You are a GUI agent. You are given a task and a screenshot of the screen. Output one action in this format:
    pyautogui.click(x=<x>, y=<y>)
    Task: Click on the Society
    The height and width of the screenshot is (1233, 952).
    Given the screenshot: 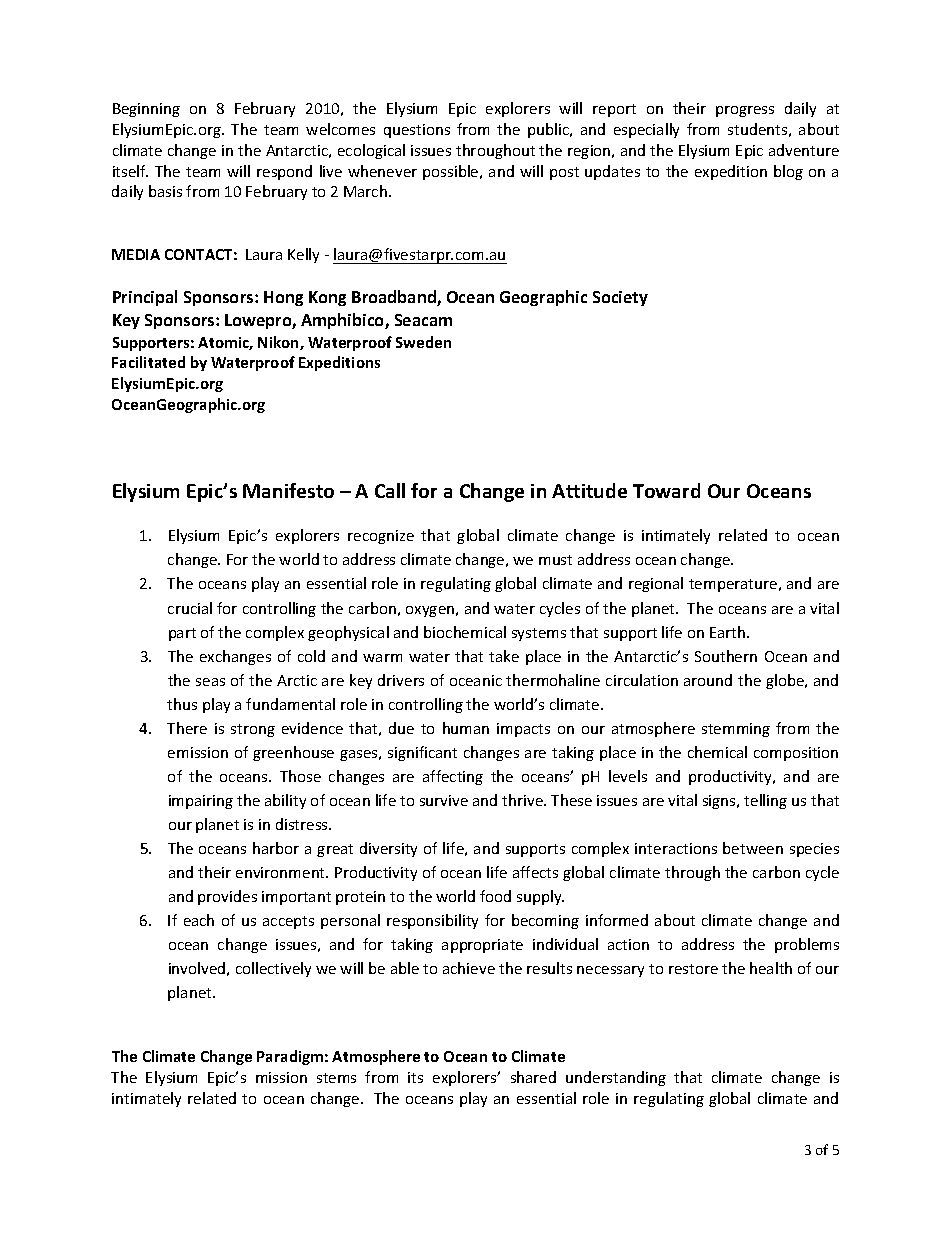 What is the action you would take?
    pyautogui.click(x=620, y=298)
